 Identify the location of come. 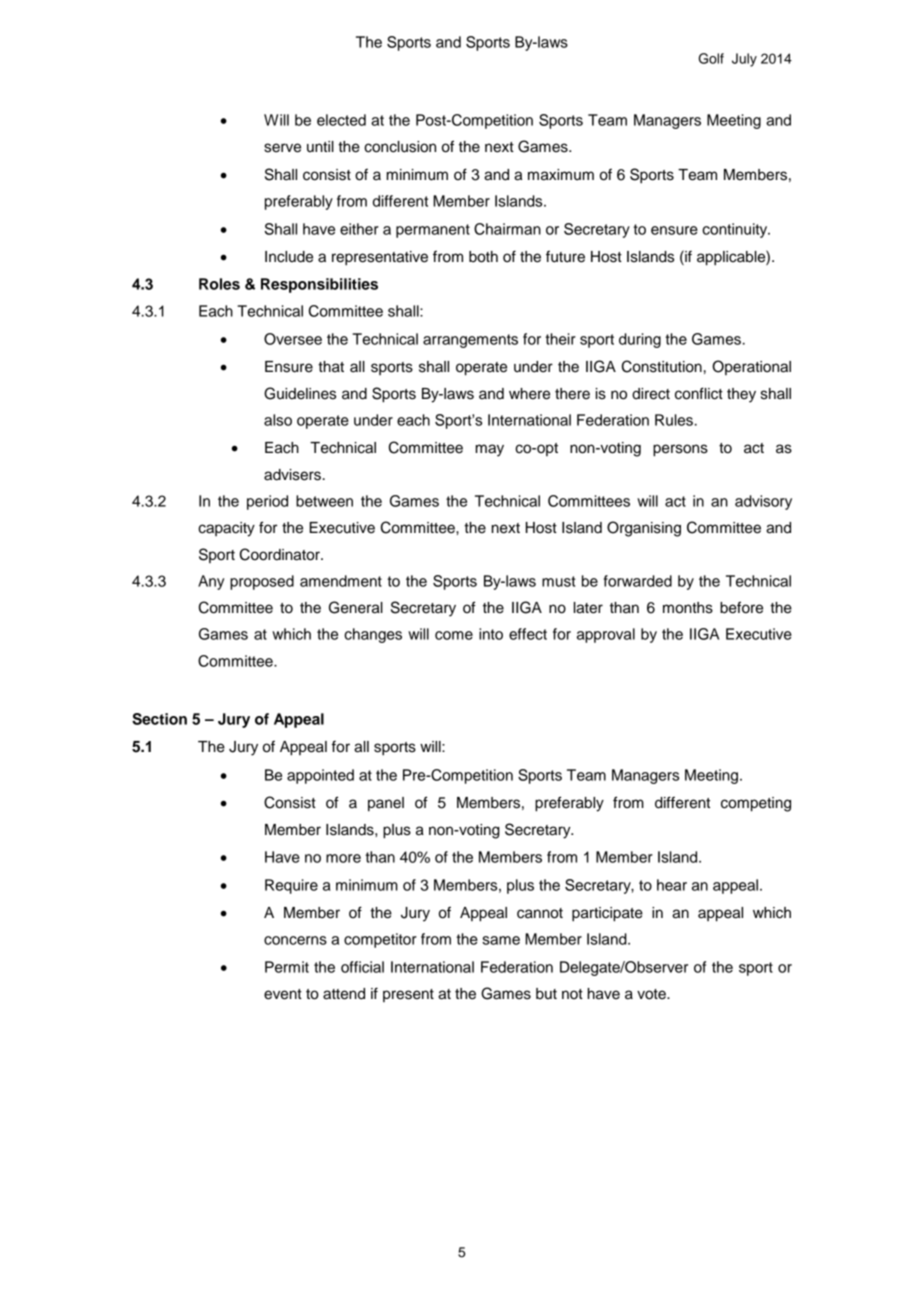
(454, 635).
